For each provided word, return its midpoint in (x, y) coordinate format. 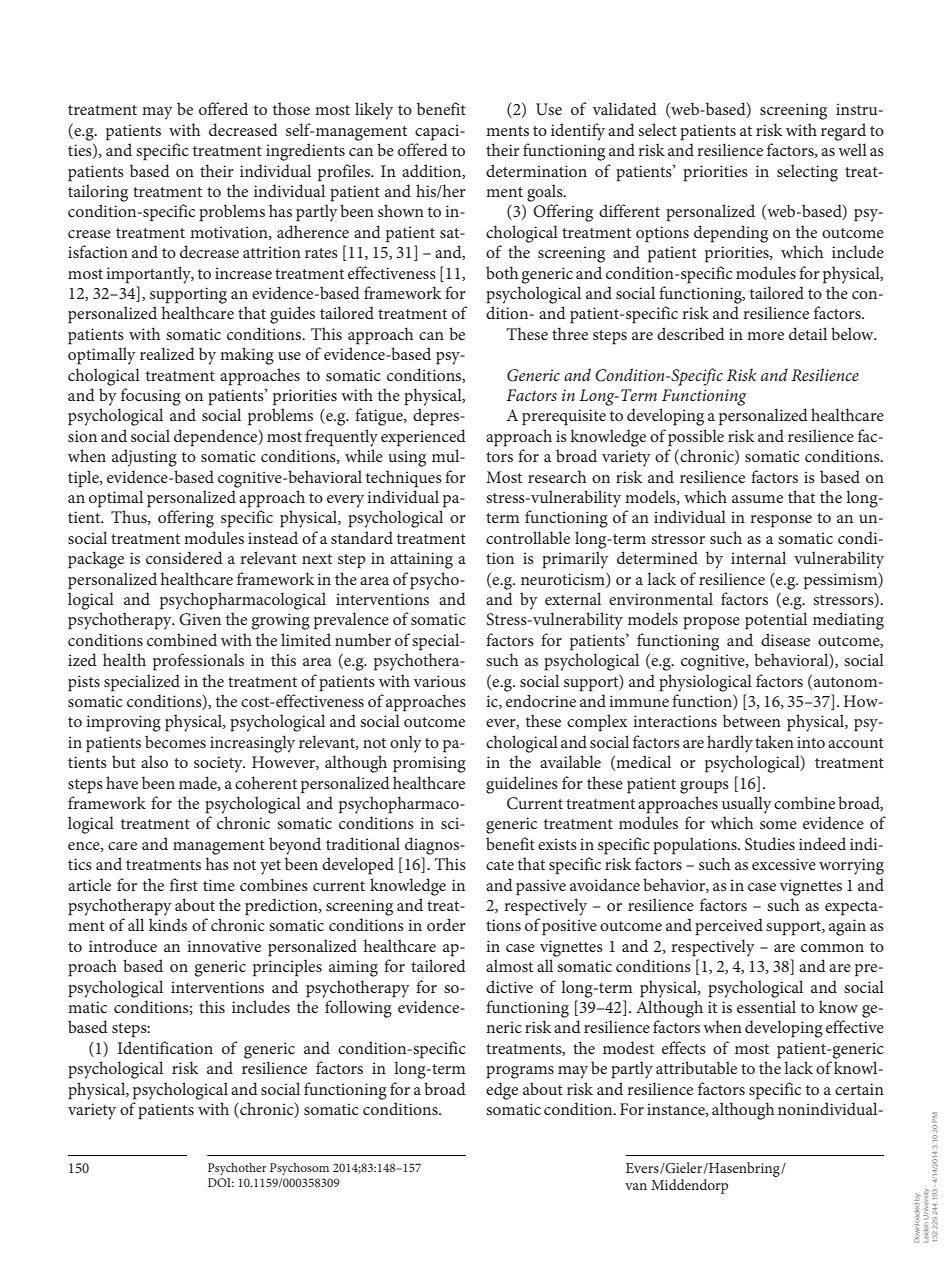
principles (287, 968)
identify (578, 132)
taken (774, 741)
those (291, 108)
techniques (404, 479)
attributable (696, 1067)
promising (429, 764)
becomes (175, 741)
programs (520, 1072)
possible (696, 438)
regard (843, 132)
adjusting (144, 458)
